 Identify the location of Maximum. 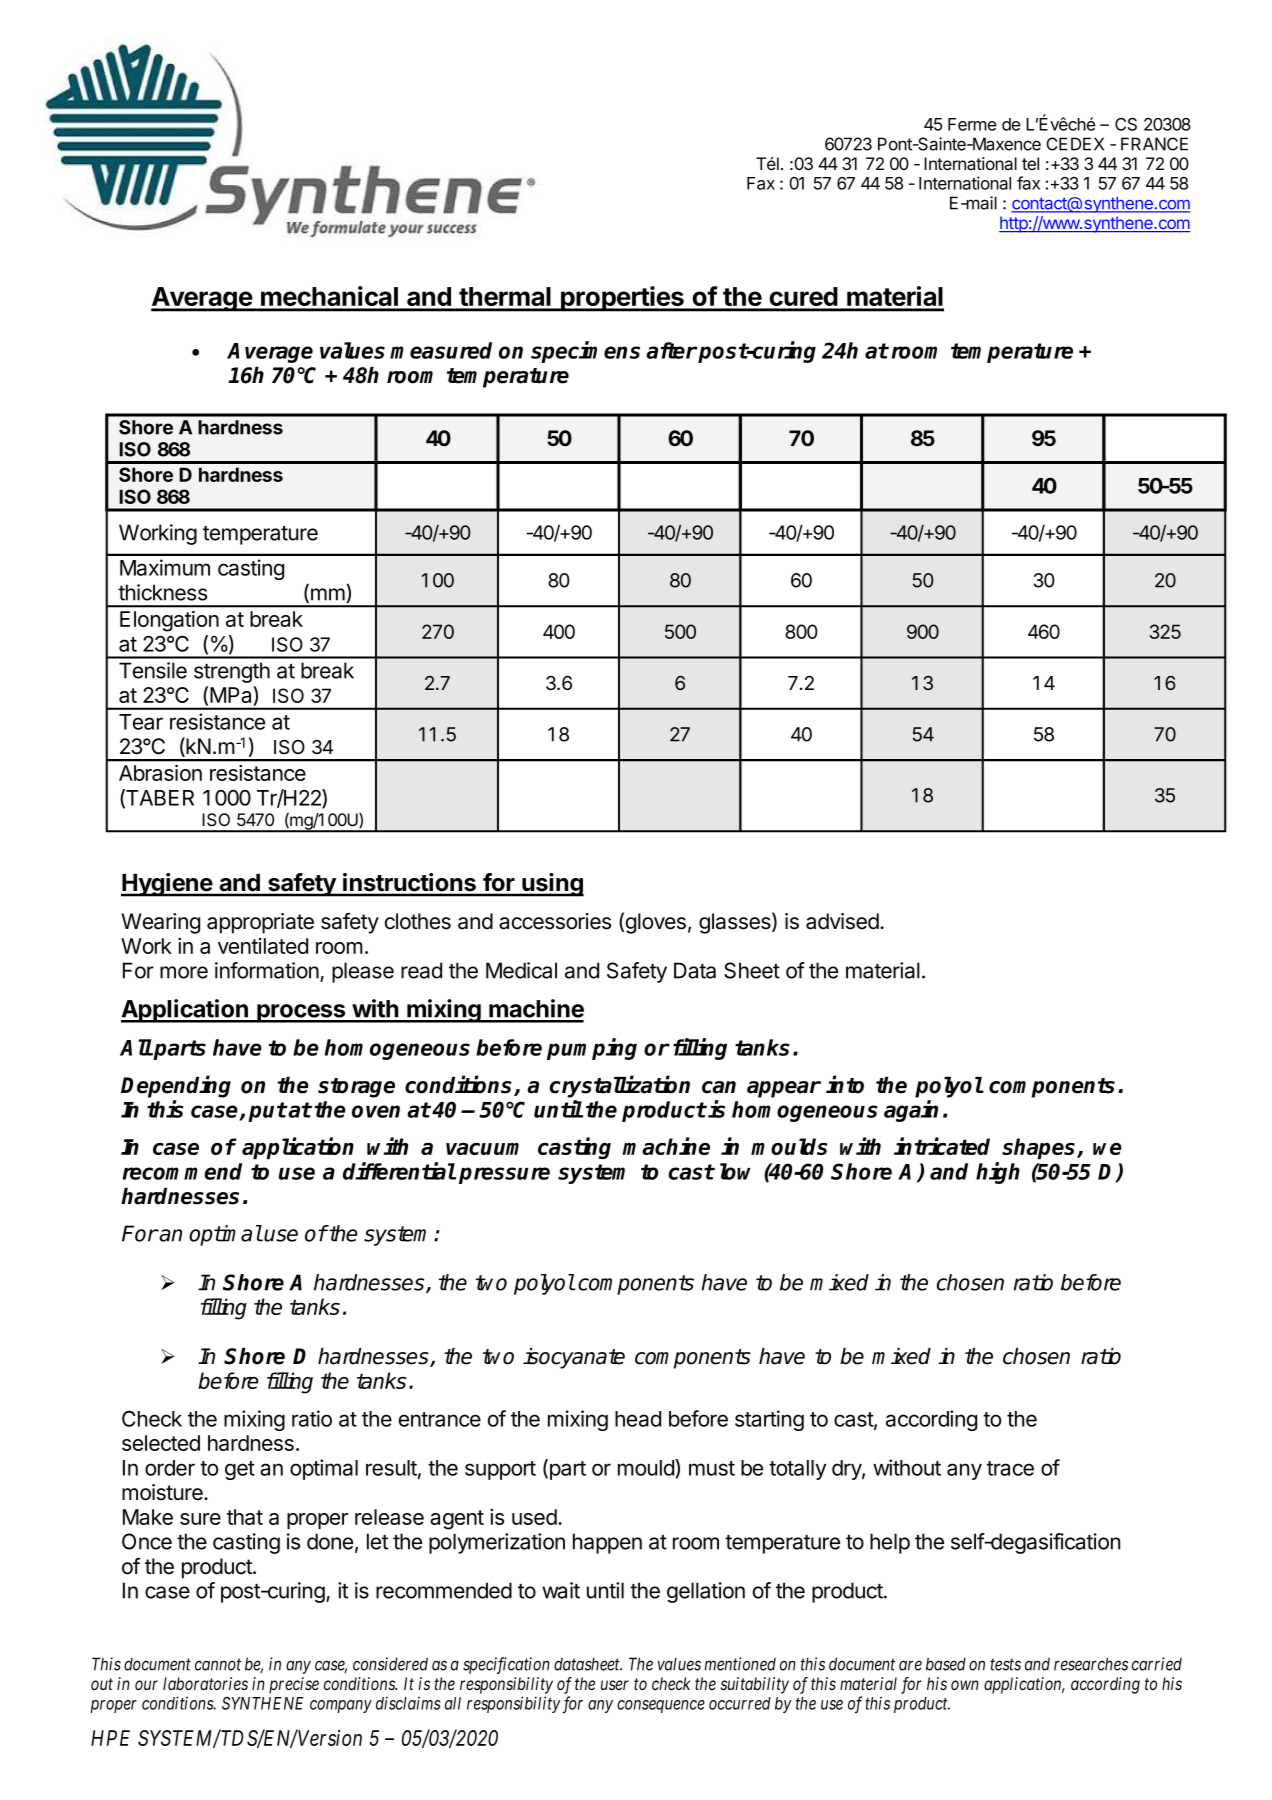
(165, 567).
